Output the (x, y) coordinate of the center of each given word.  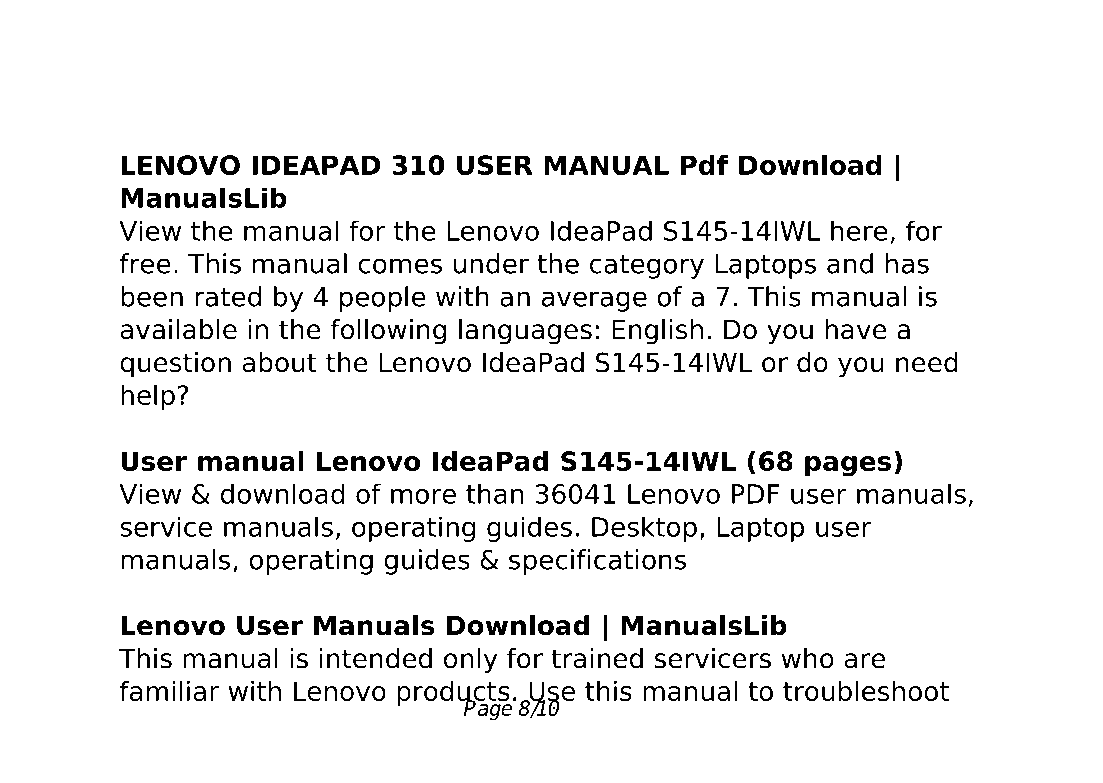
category (647, 266)
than (494, 493)
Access (176, 60)
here (859, 230)
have (856, 329)
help (148, 397)
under (491, 263)
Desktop (644, 529)
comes (400, 266)
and (850, 263)
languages (525, 332)
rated (228, 296)
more (423, 496)
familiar (169, 690)
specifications (597, 562)
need (927, 362)
